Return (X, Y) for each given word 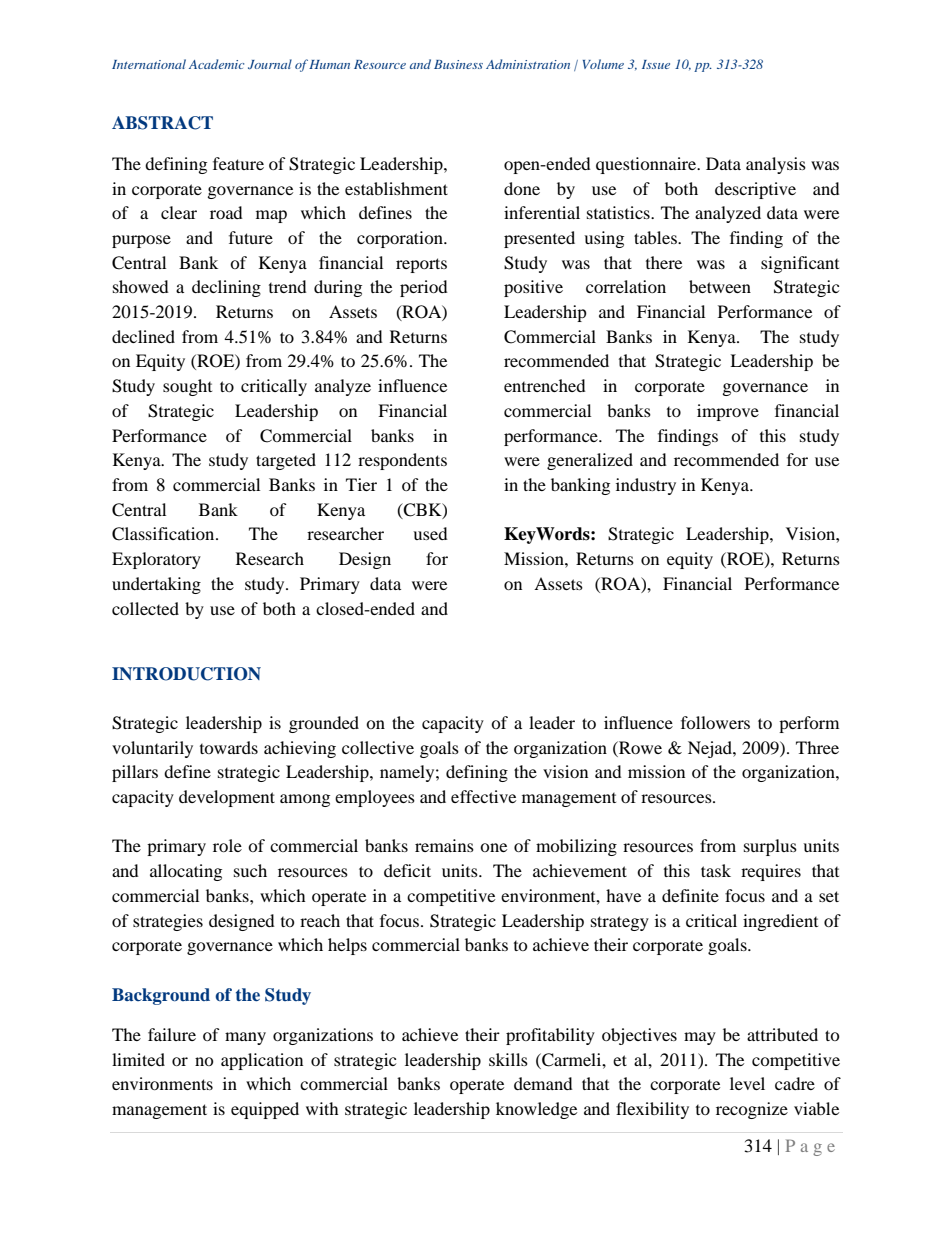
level (747, 1083)
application (262, 1061)
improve (728, 412)
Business (458, 64)
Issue (656, 64)
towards (229, 747)
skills (508, 1059)
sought (187, 387)
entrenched (545, 385)
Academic (216, 64)
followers (715, 722)
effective (483, 796)
